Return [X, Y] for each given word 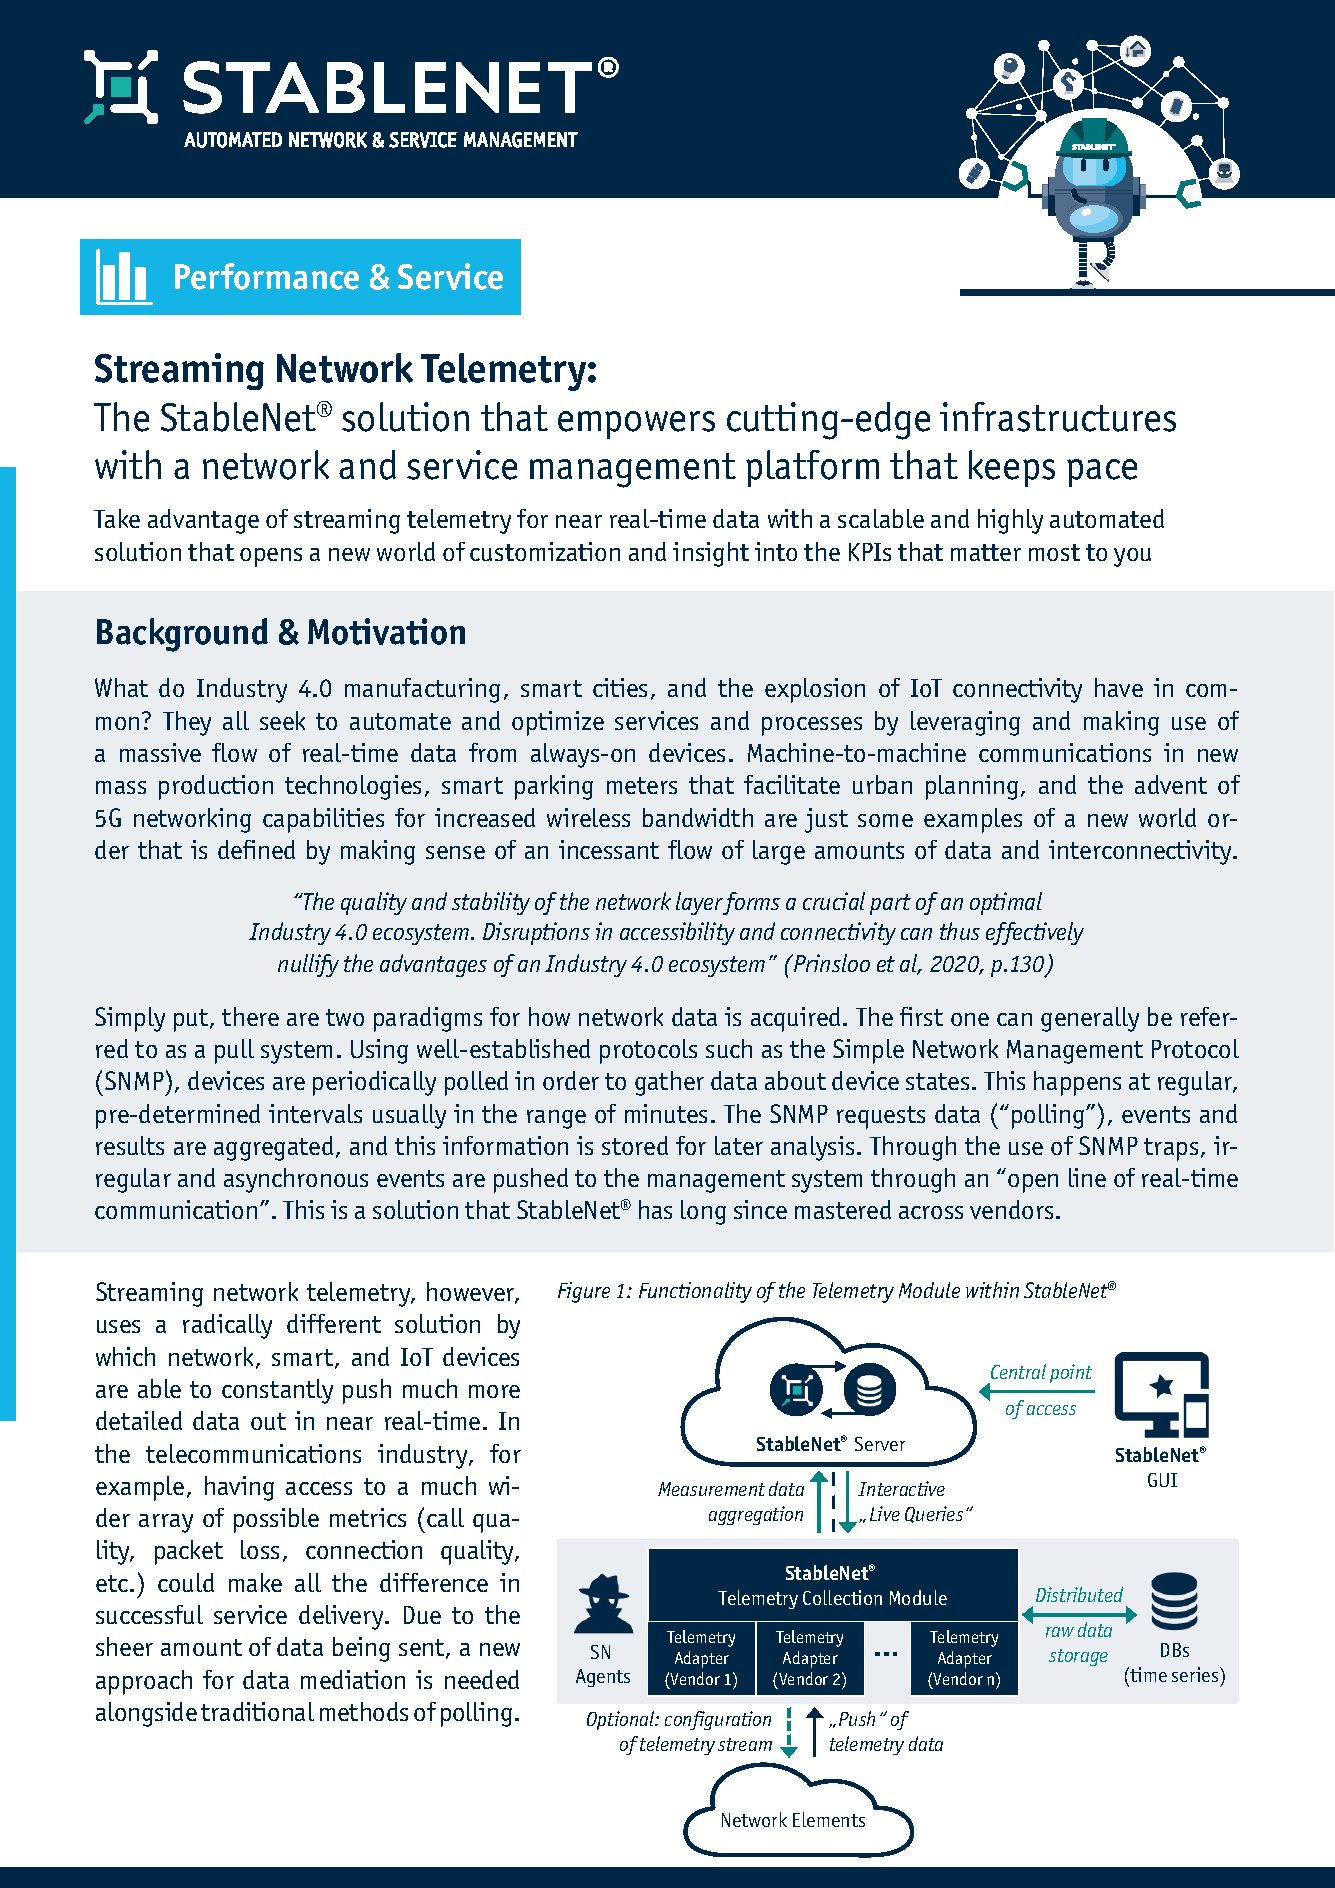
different [334, 1323]
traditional [257, 1711]
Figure [584, 1292]
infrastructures [1058, 417]
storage [1078, 1657]
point [1071, 1373]
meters [642, 785]
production [216, 787]
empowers [636, 425]
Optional [622, 1720]
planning [972, 787]
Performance [267, 276]
